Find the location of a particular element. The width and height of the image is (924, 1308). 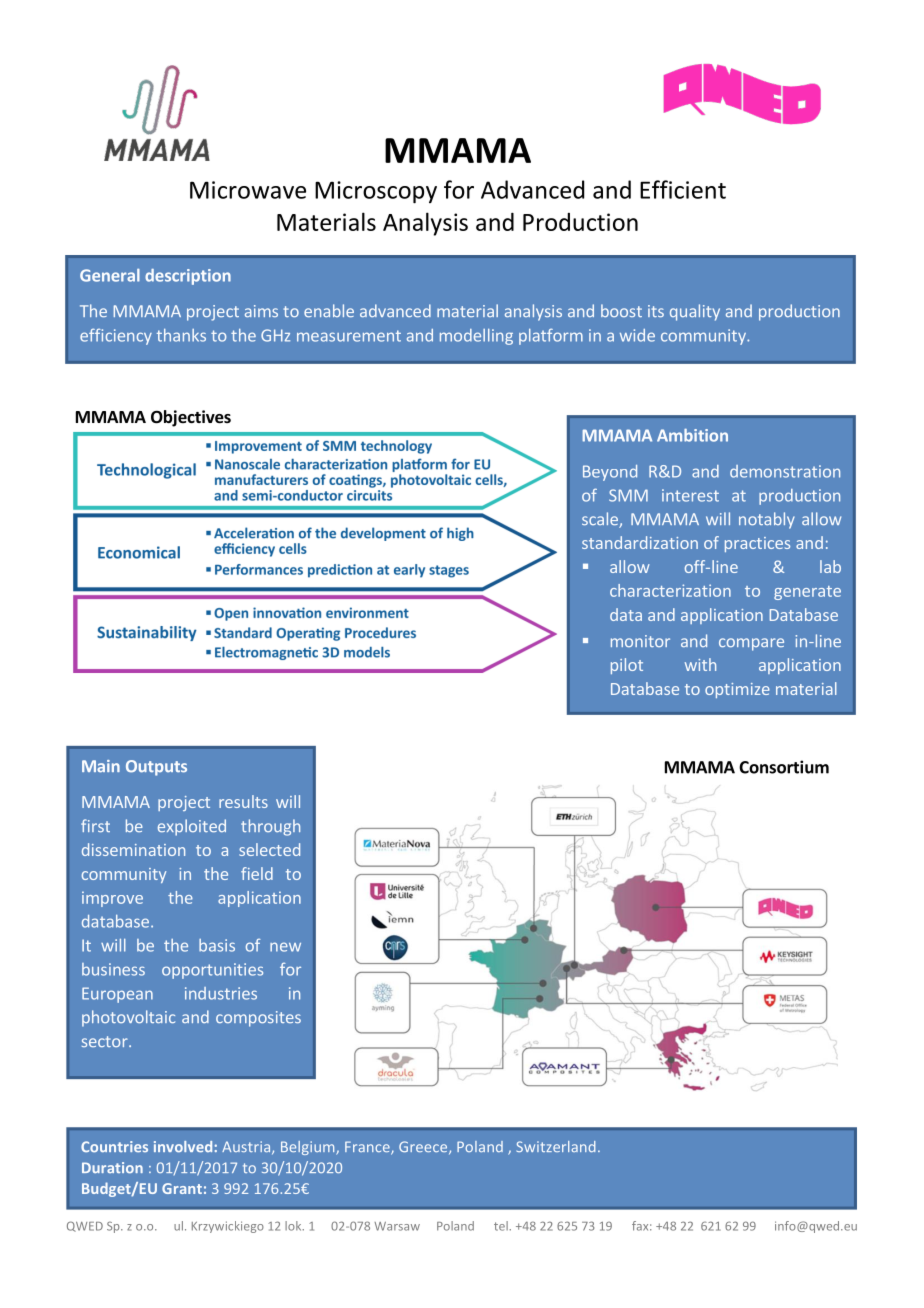

Outputs is located at coordinates (156, 768).
